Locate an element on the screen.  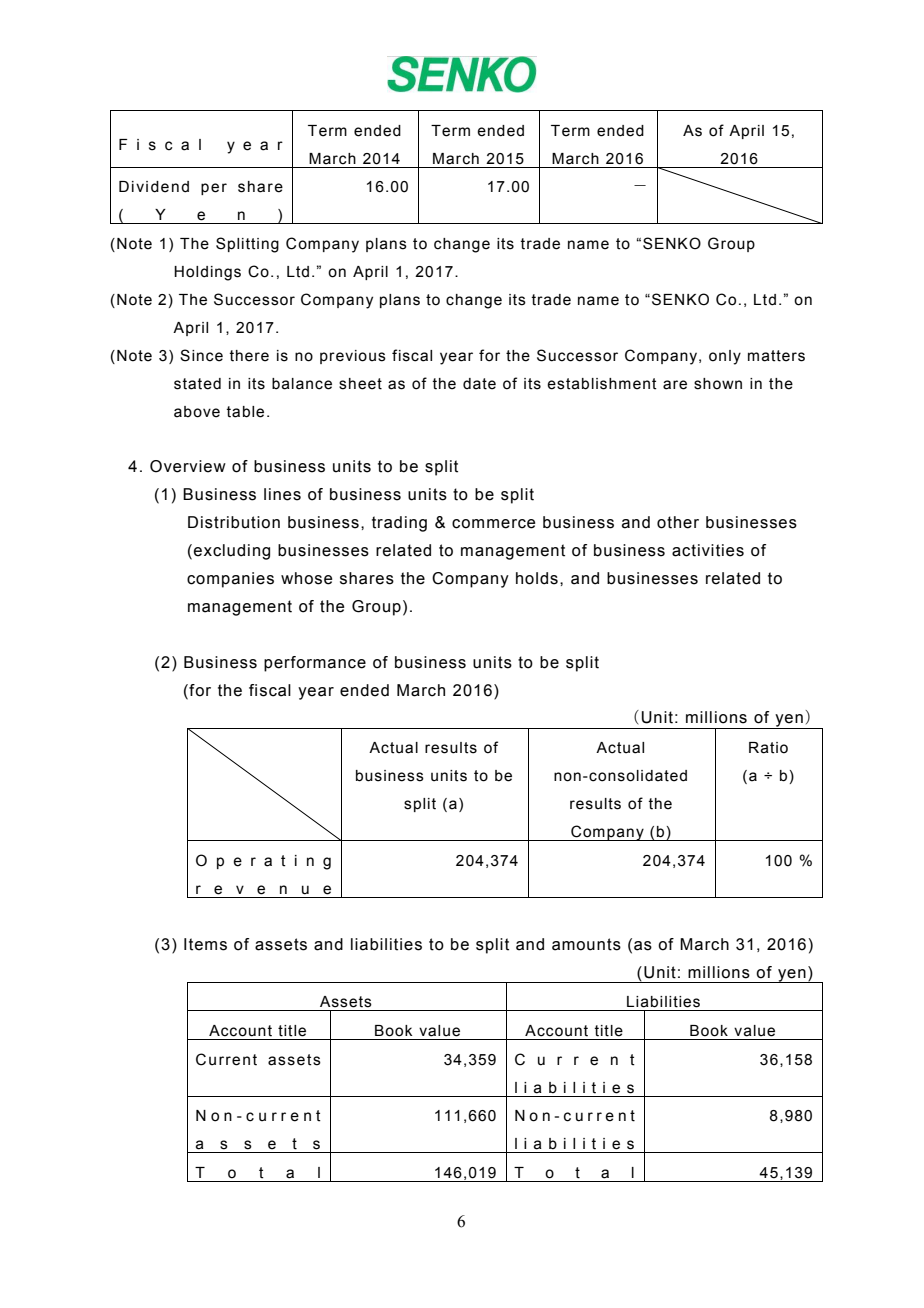
holds is located at coordinates (537, 578).
